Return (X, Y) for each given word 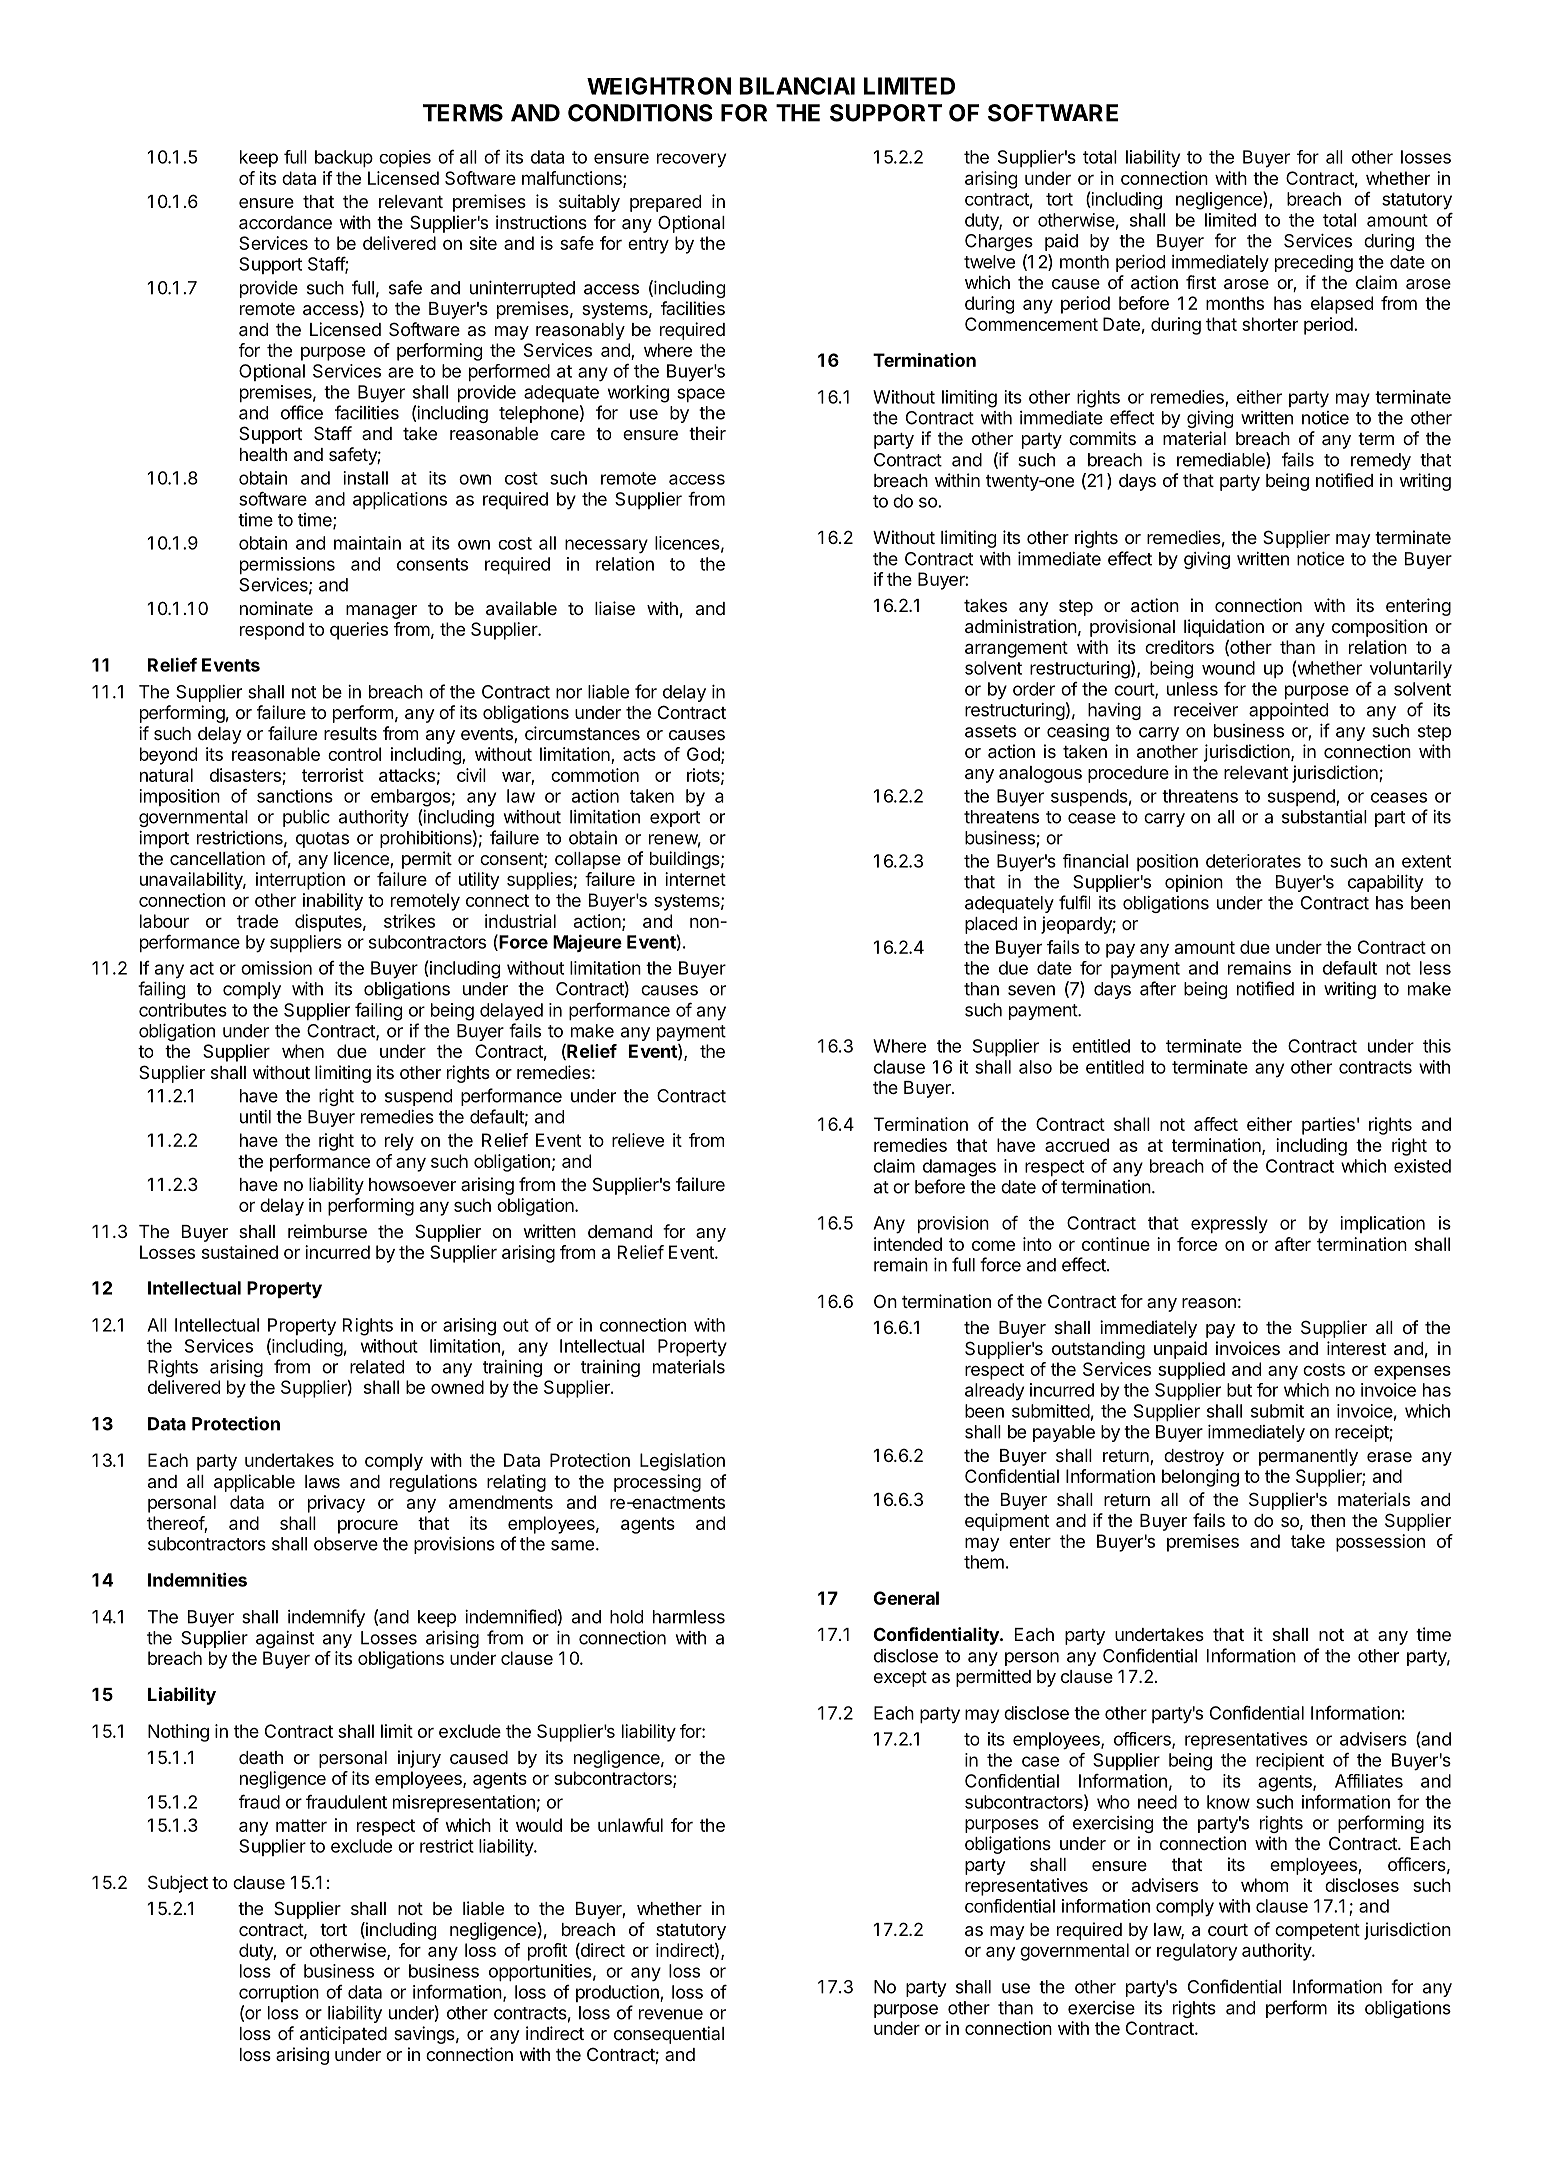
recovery (691, 160)
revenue (671, 2014)
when (303, 1051)
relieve (638, 1140)
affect (1216, 1124)
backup (344, 158)
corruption (279, 1993)
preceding (1314, 263)
